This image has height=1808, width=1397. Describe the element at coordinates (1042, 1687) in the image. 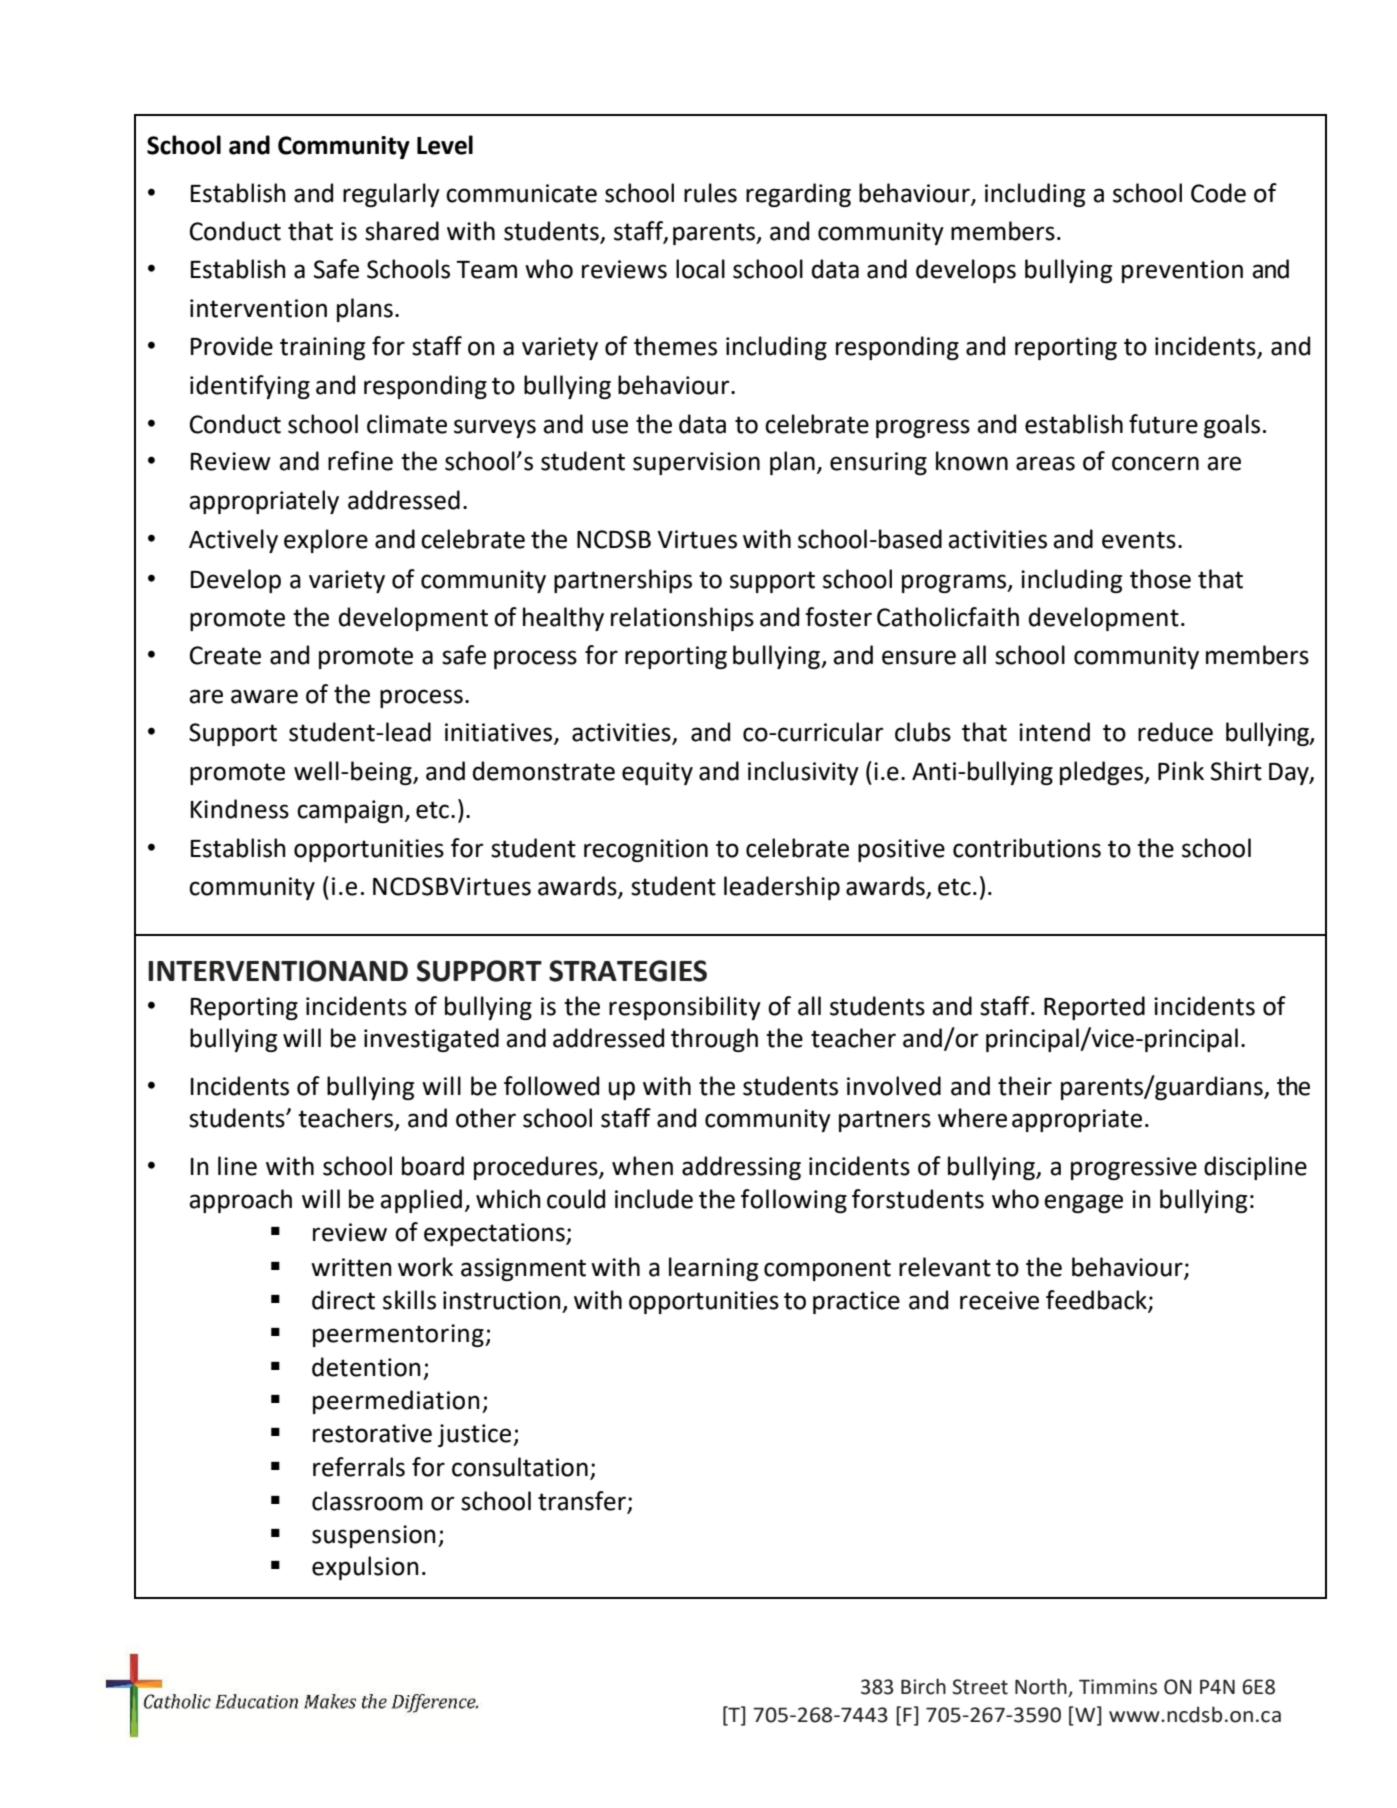

I see `North` at that location.
